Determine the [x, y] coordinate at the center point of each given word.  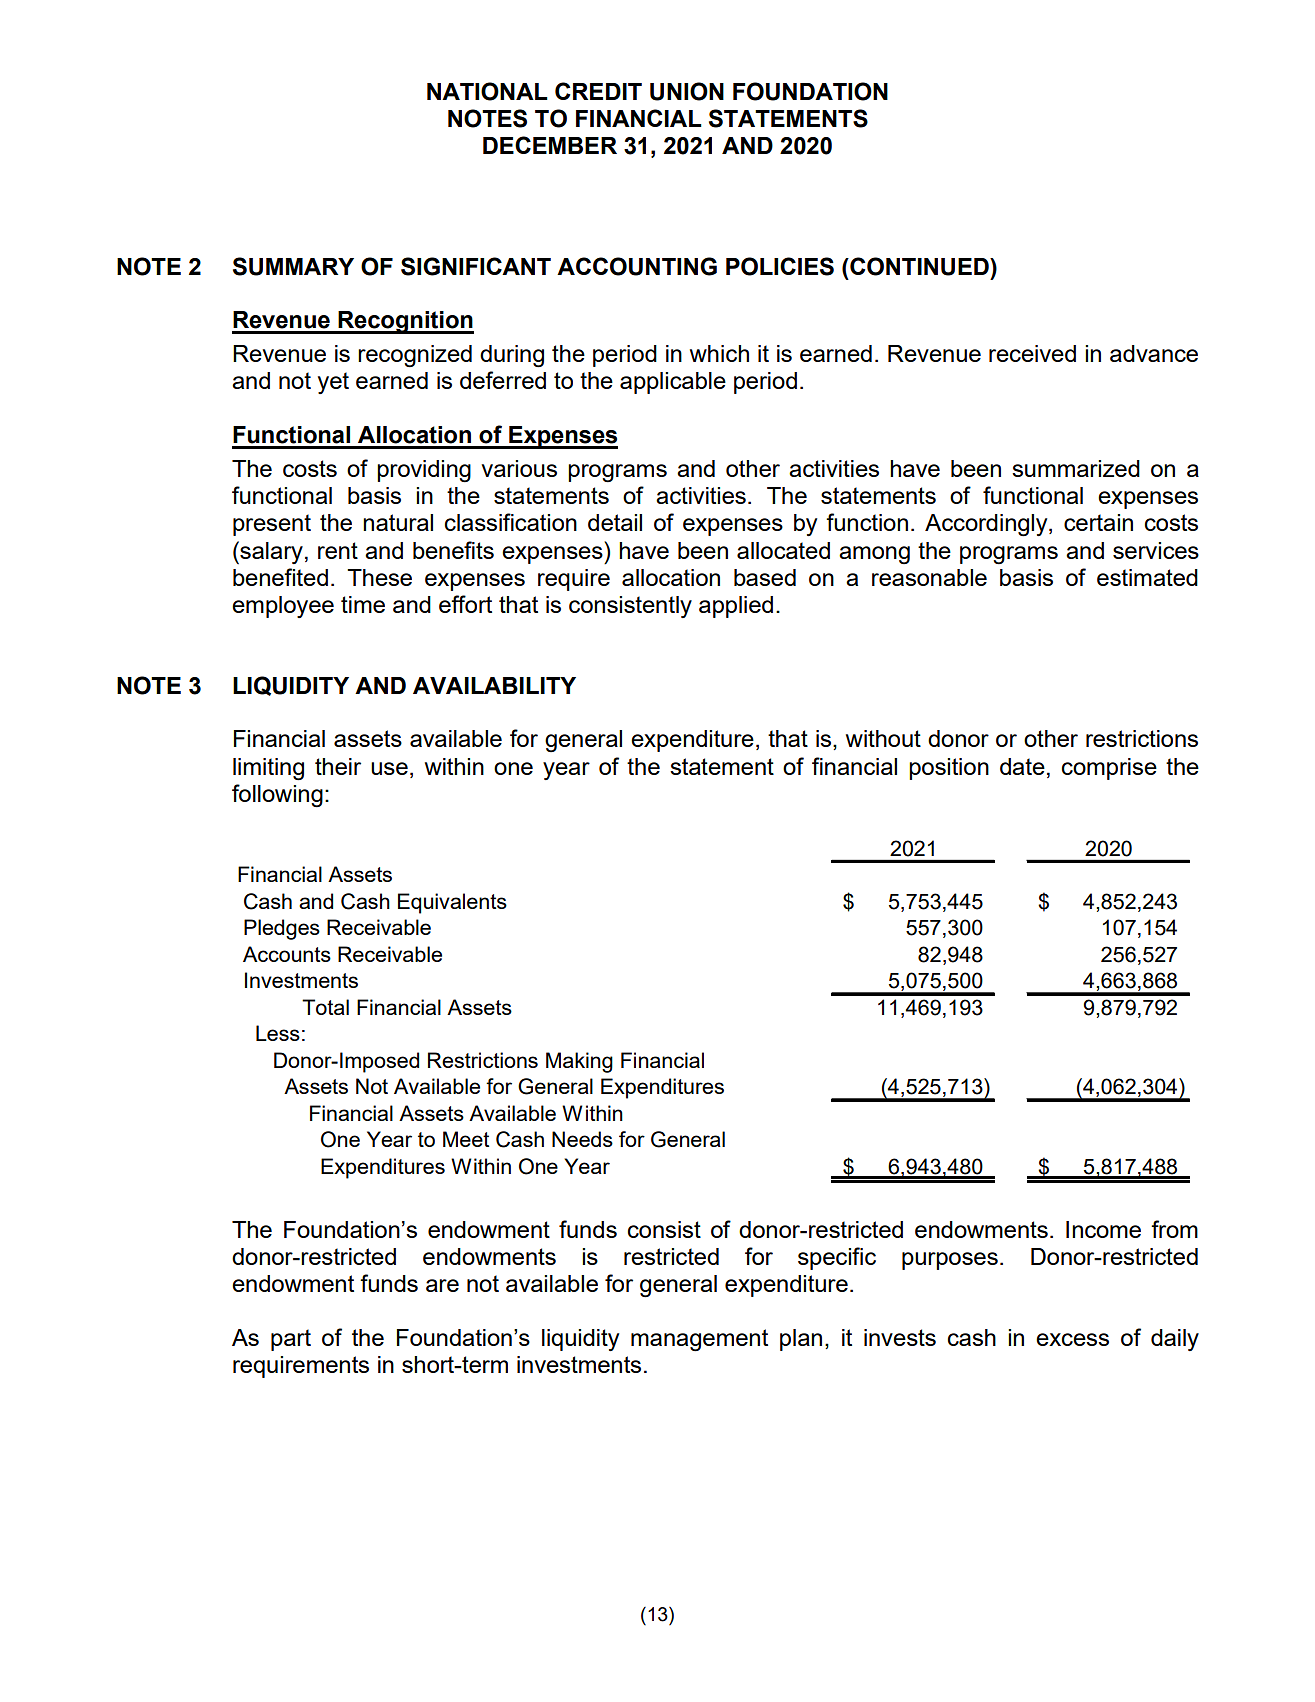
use [389, 768]
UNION [687, 91]
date [1022, 766]
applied [736, 607]
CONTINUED [919, 266]
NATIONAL [487, 91]
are [442, 1285]
